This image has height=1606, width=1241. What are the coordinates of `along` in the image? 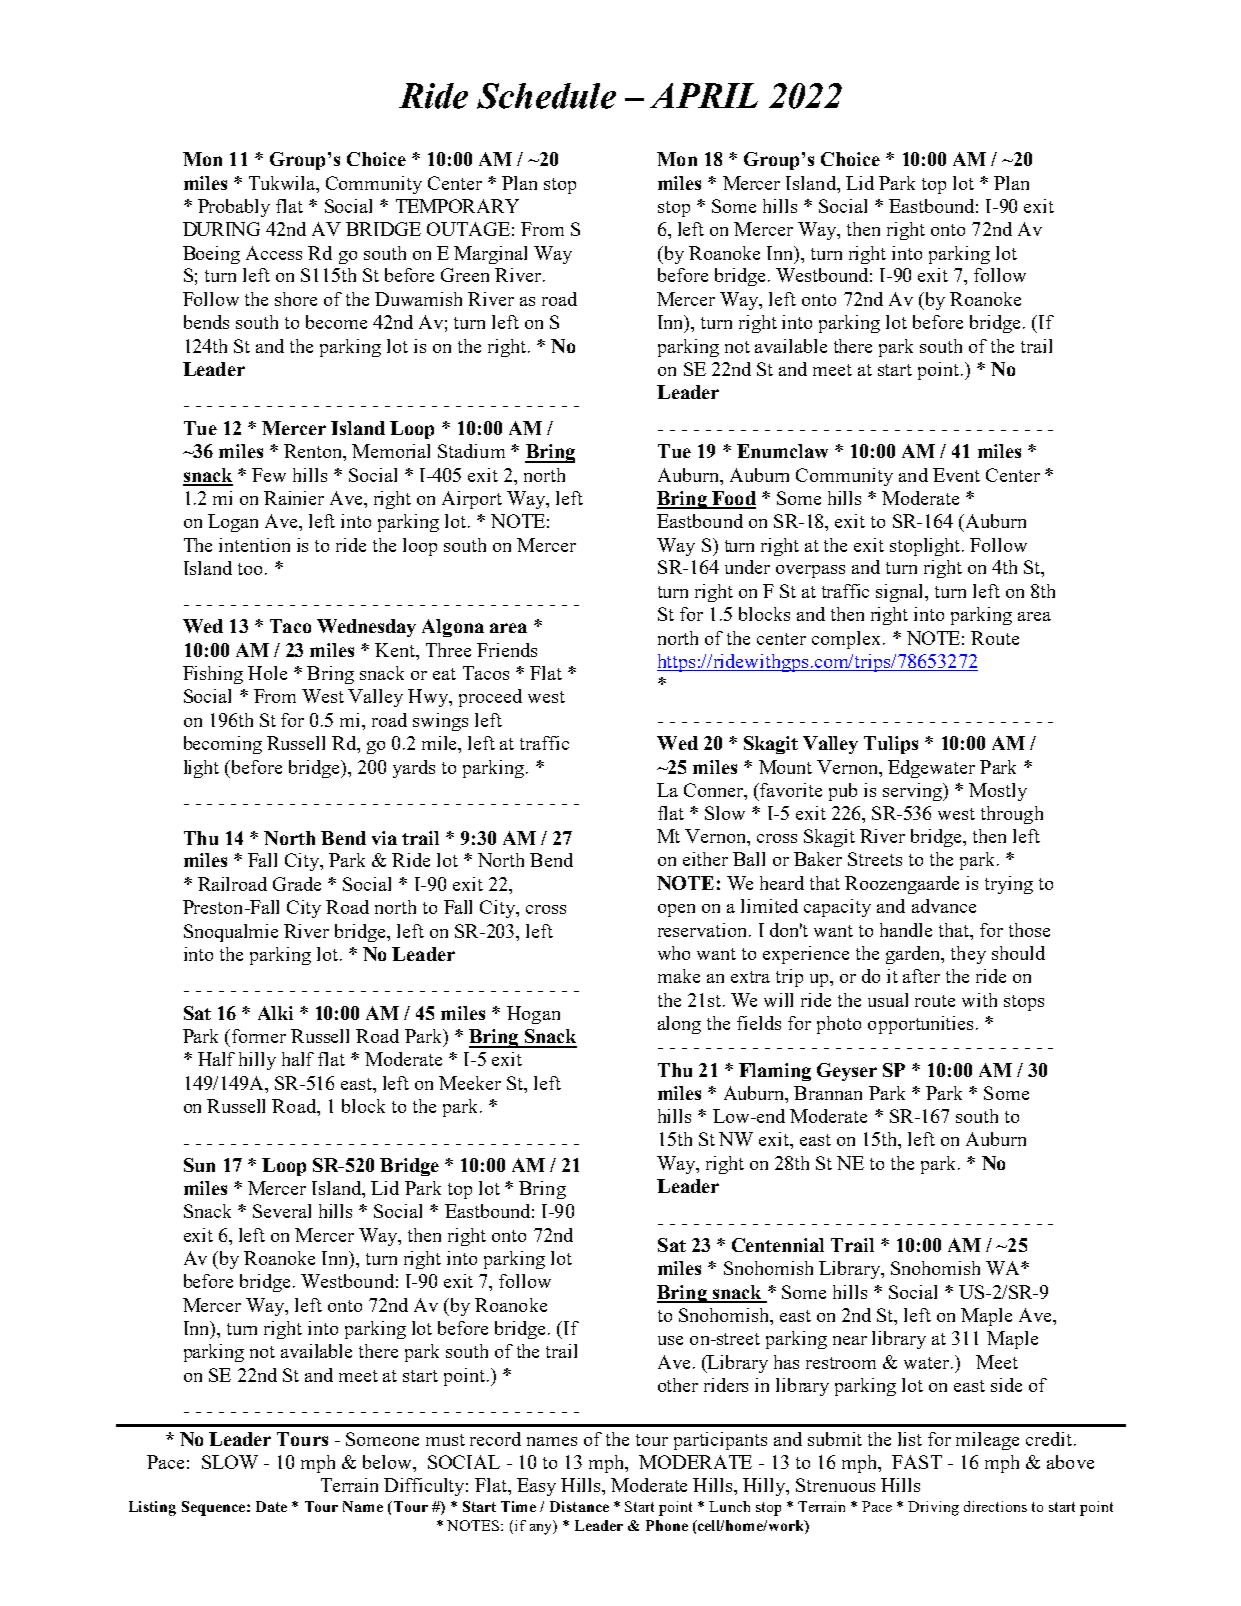 It's located at (679, 1025).
